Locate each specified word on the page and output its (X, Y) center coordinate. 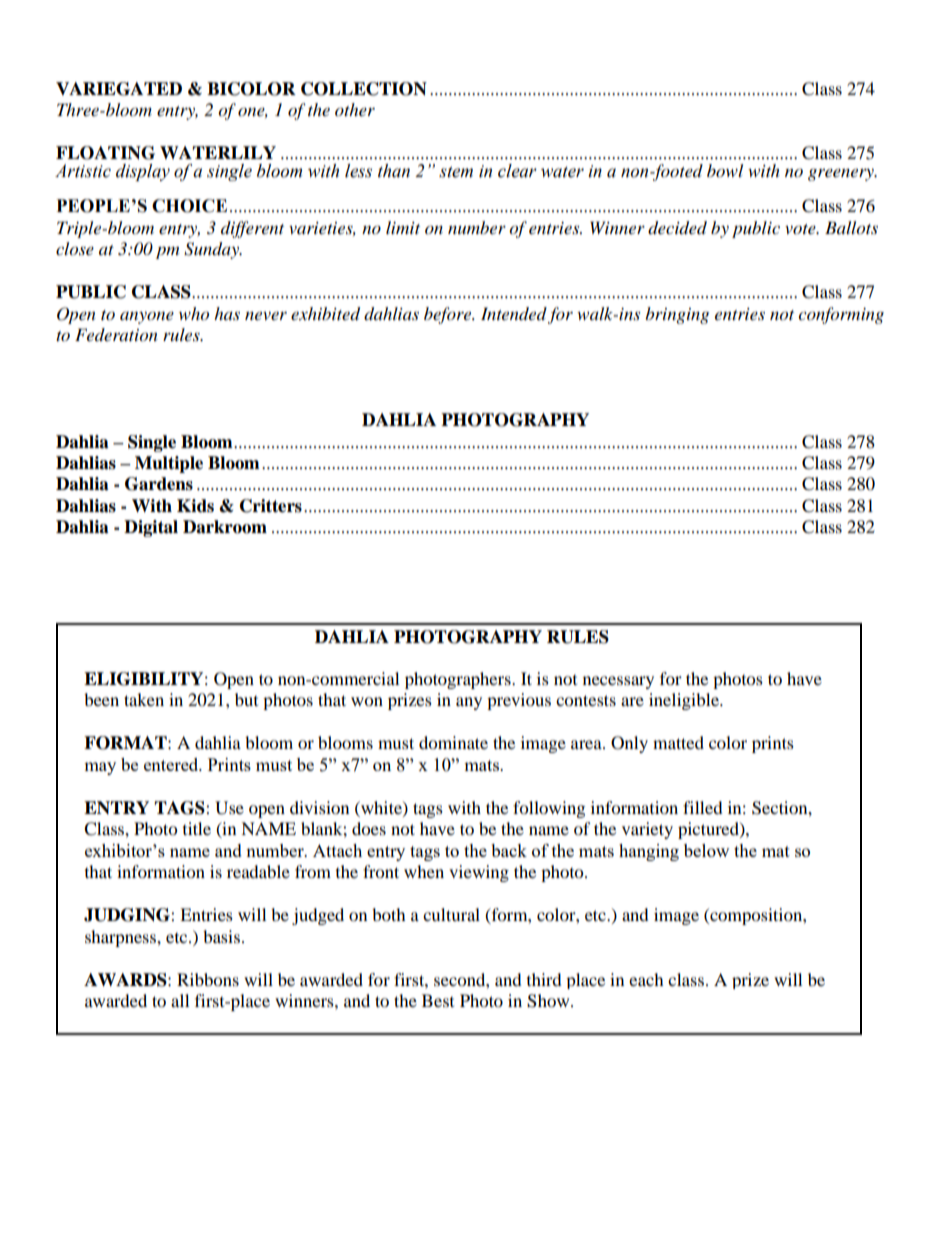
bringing (677, 315)
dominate (453, 742)
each (646, 979)
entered (172, 764)
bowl (725, 170)
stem (456, 172)
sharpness (121, 938)
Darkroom (225, 527)
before (449, 315)
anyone (147, 317)
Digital (151, 528)
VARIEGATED (119, 89)
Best (438, 1000)
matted (678, 742)
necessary (618, 682)
